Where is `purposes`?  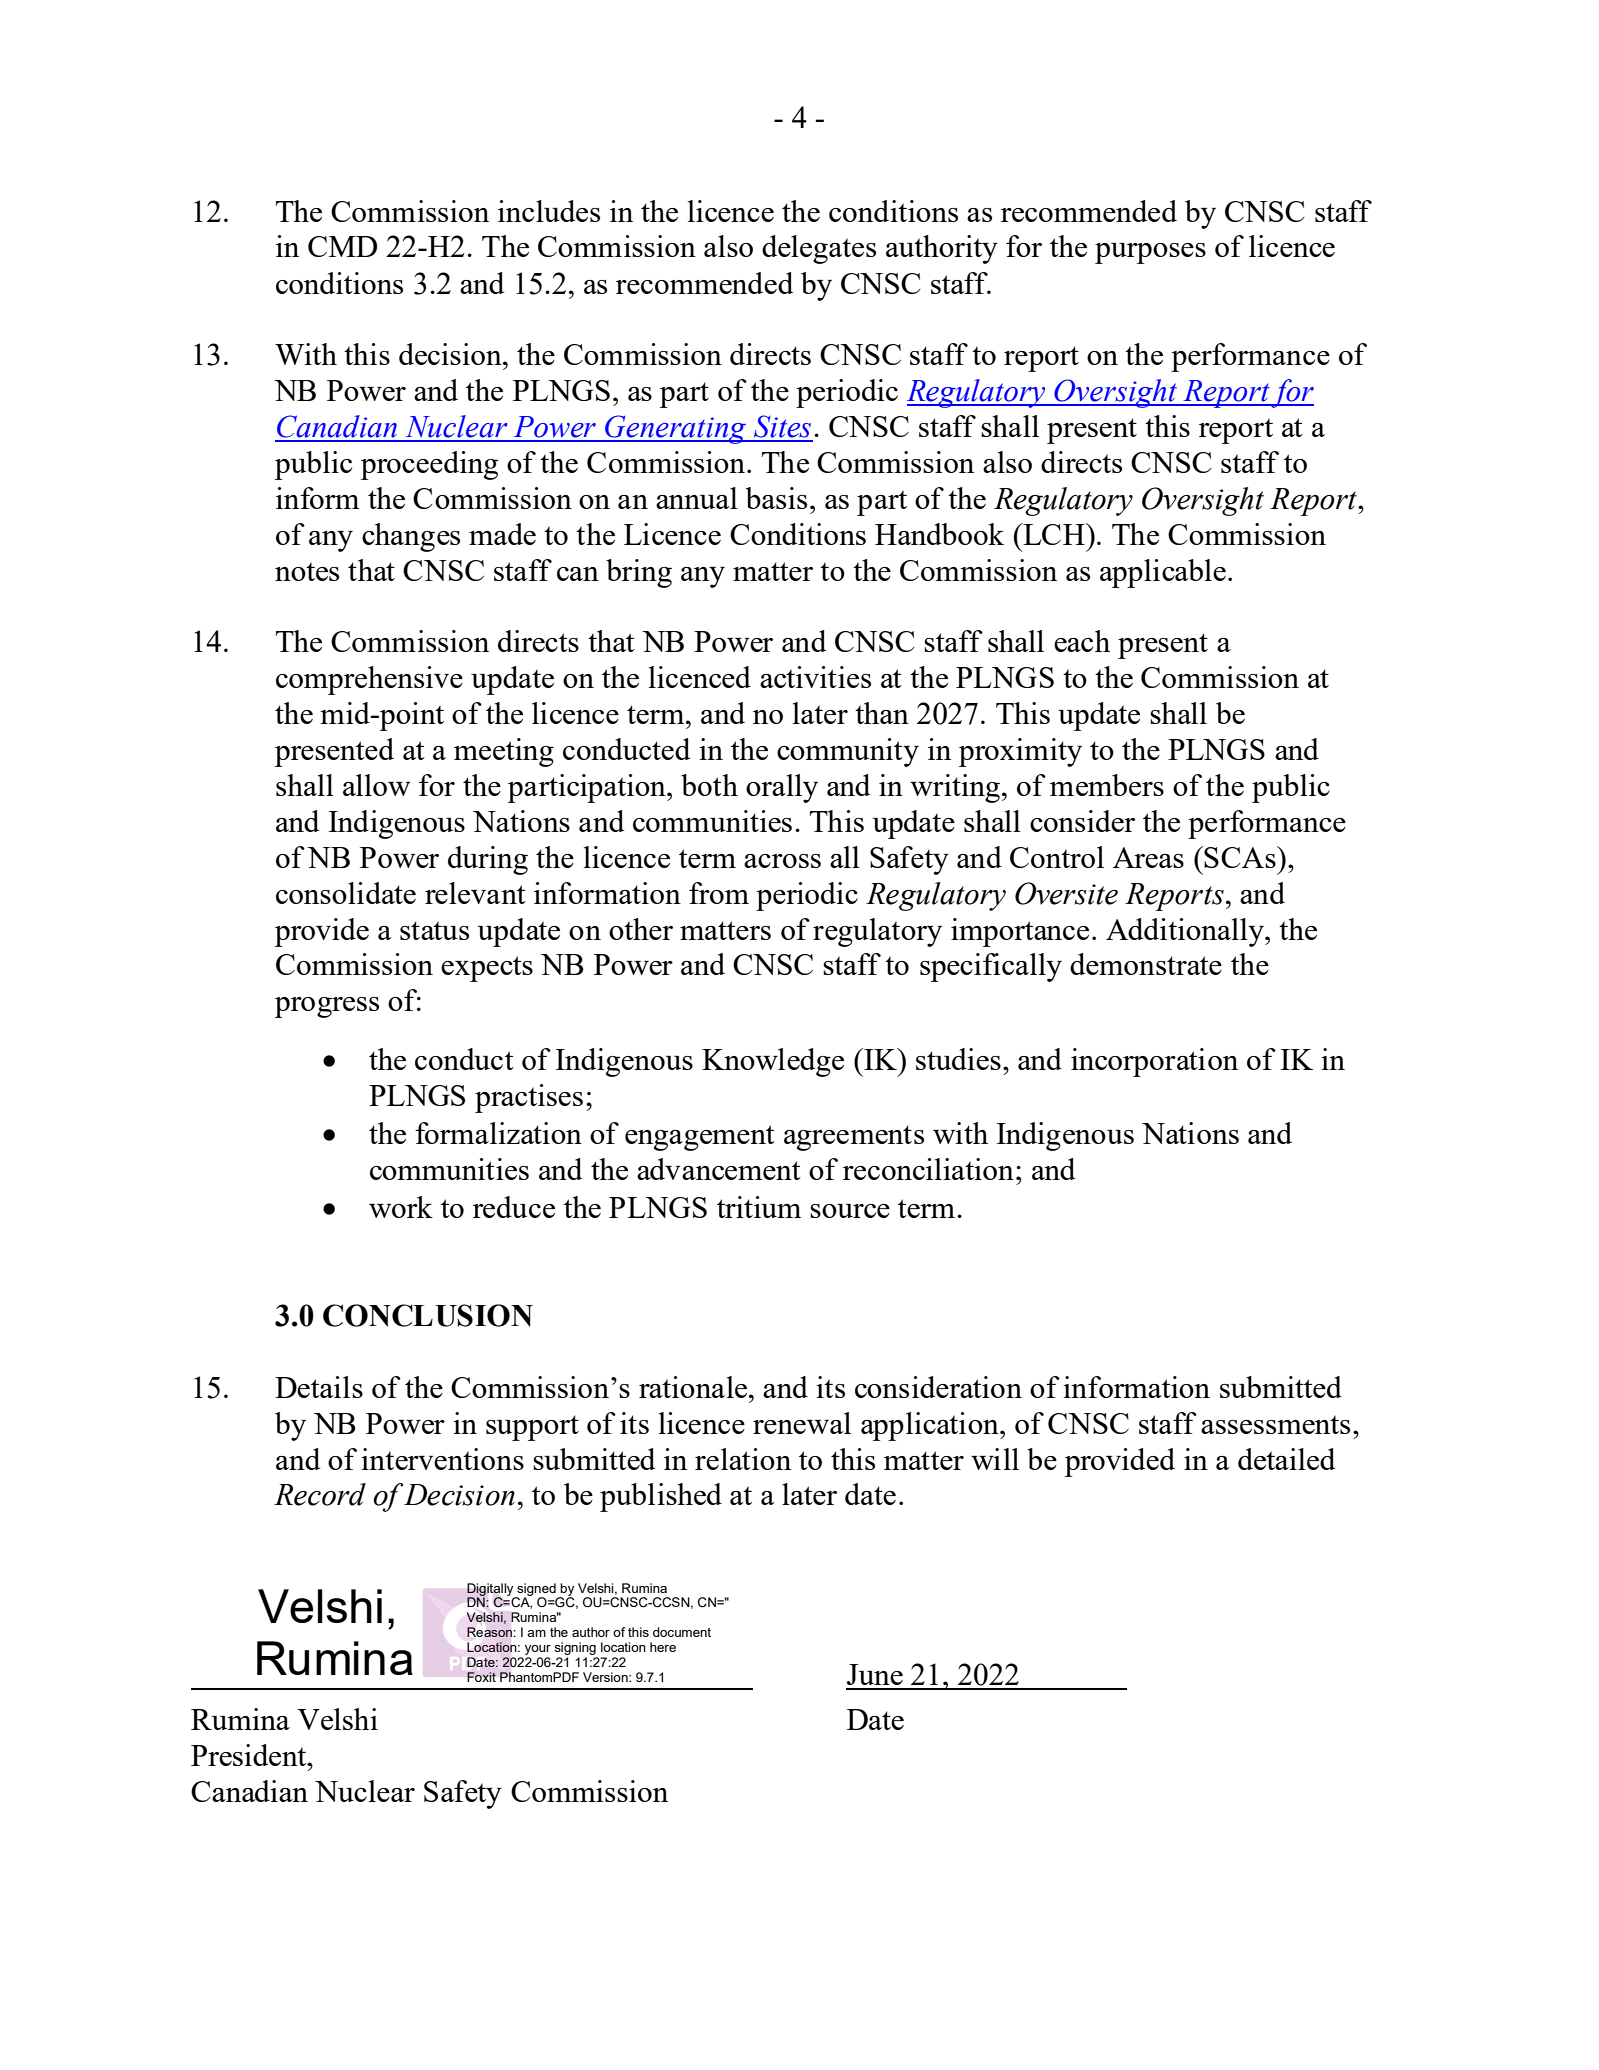 purposes is located at coordinates (1150, 253).
